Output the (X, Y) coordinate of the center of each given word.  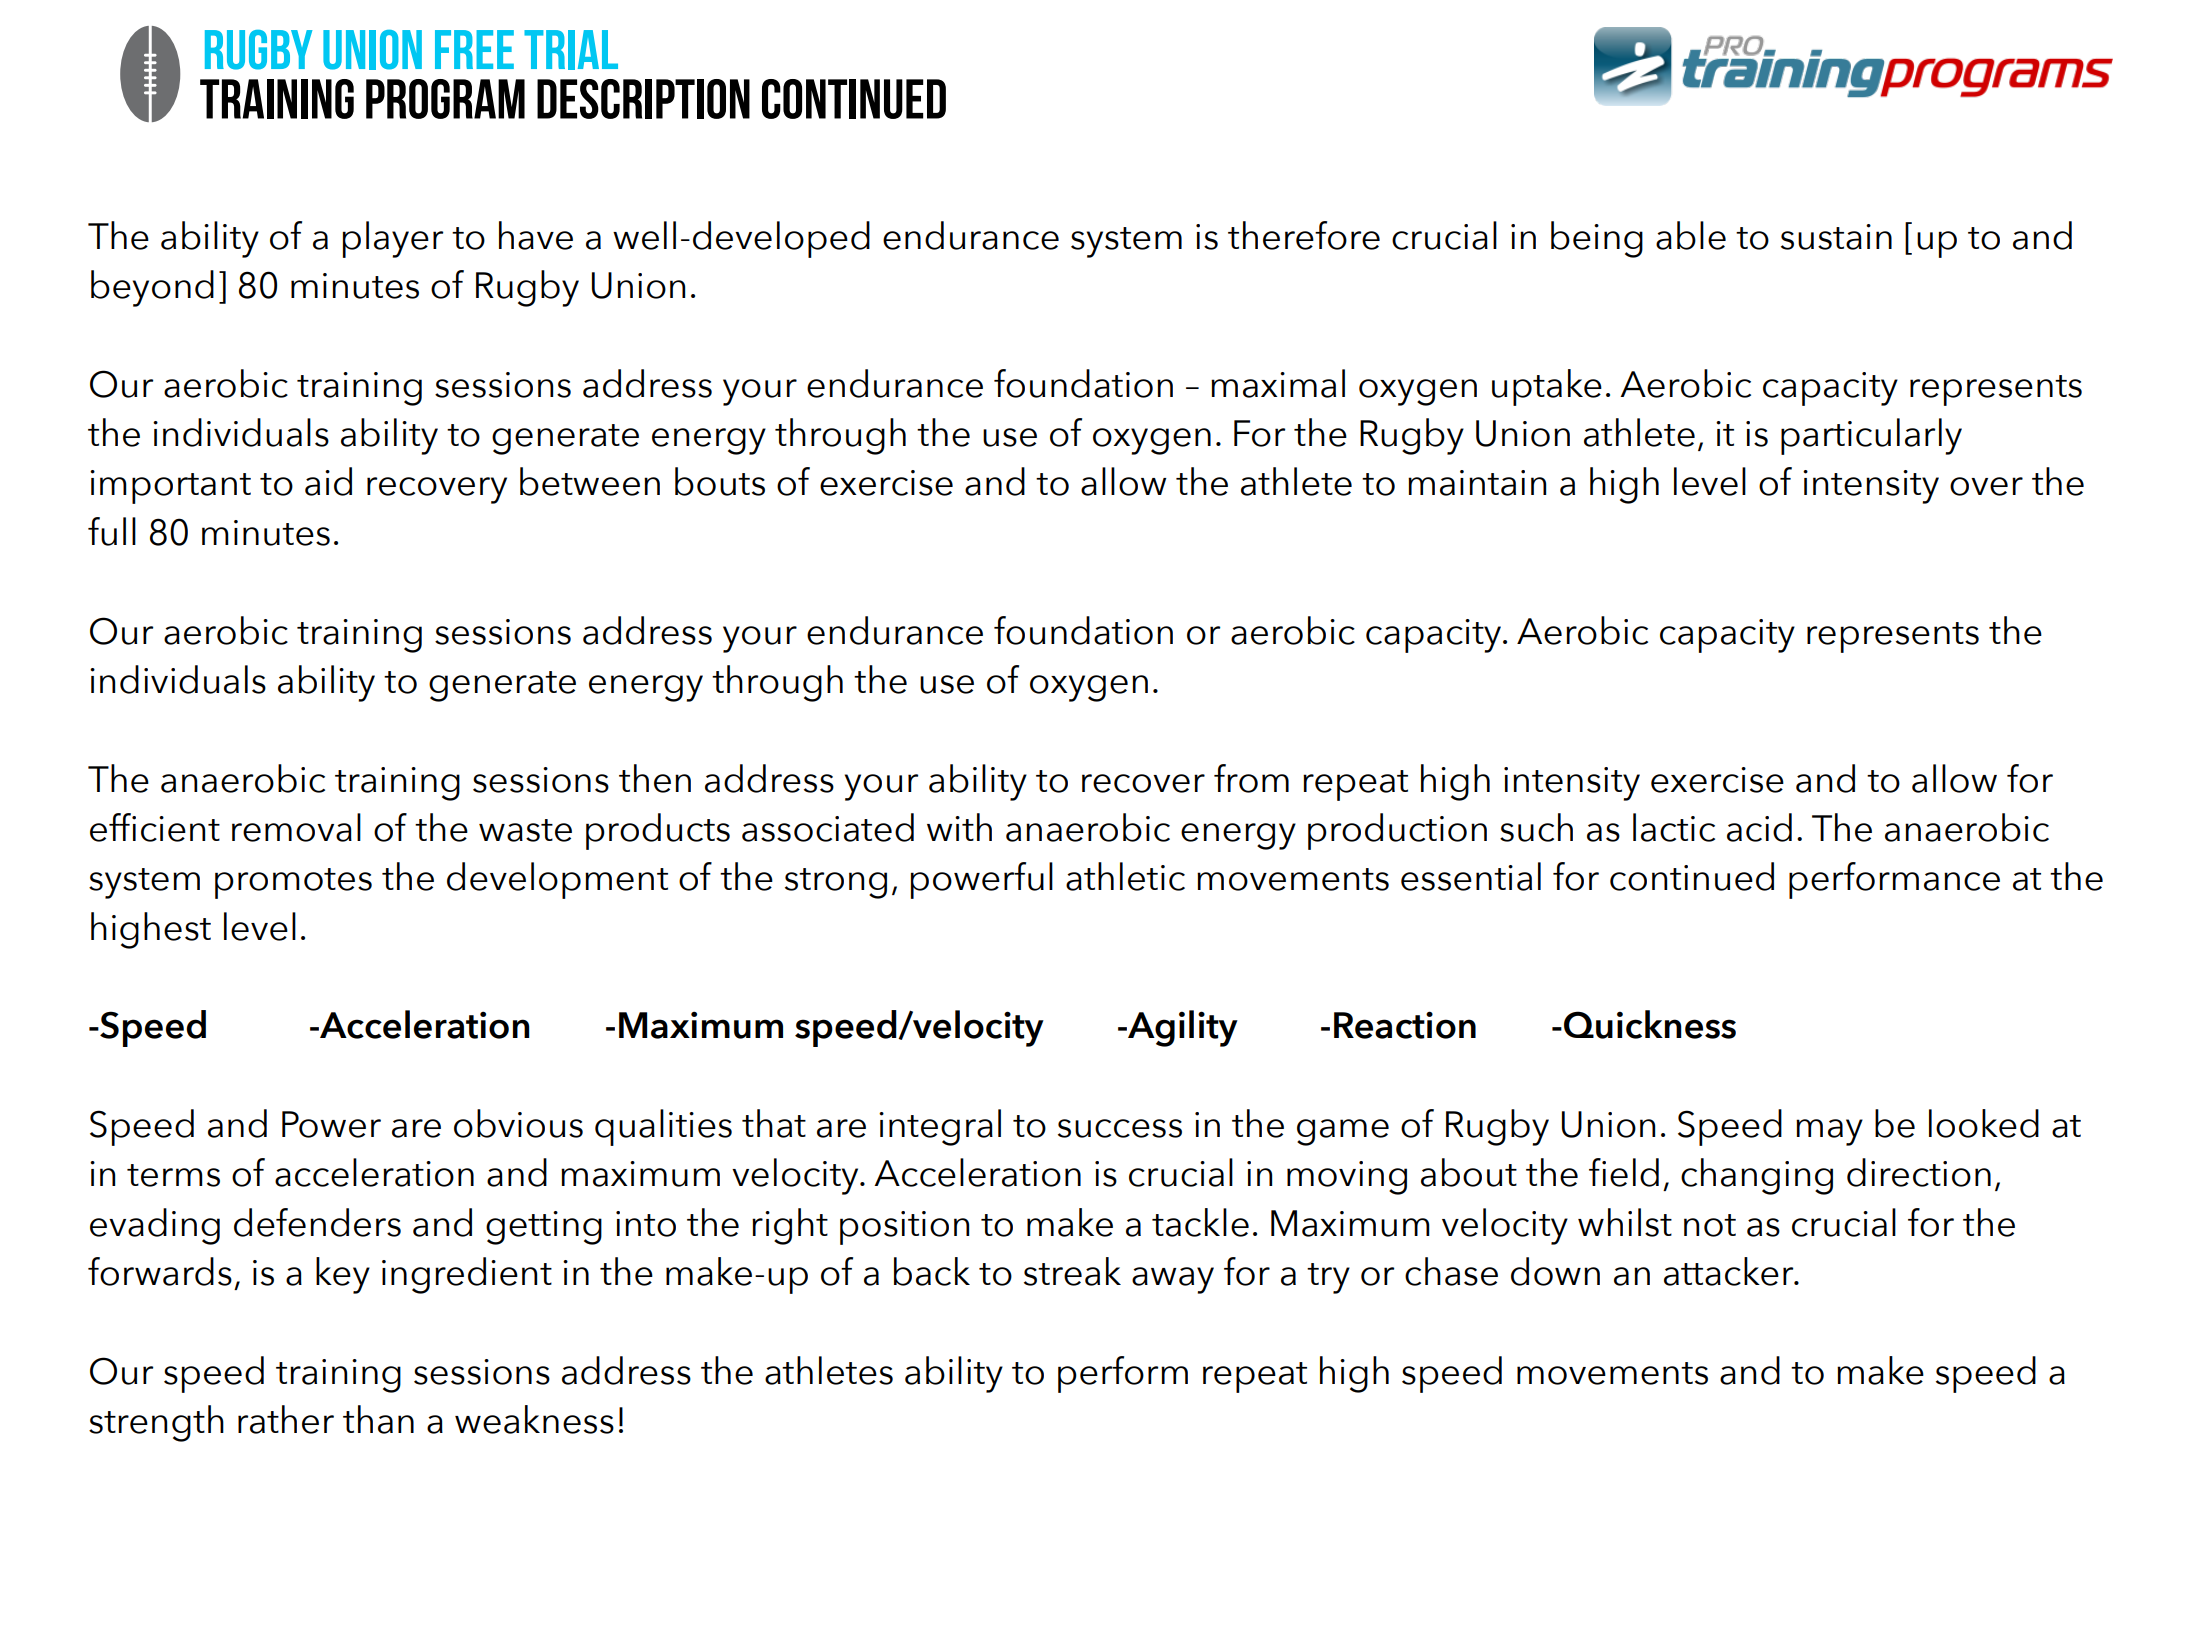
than (378, 1419)
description (643, 99)
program (445, 99)
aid (328, 481)
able (1691, 235)
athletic (1125, 876)
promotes (293, 883)
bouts (720, 481)
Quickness (1650, 1024)
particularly (1871, 436)
